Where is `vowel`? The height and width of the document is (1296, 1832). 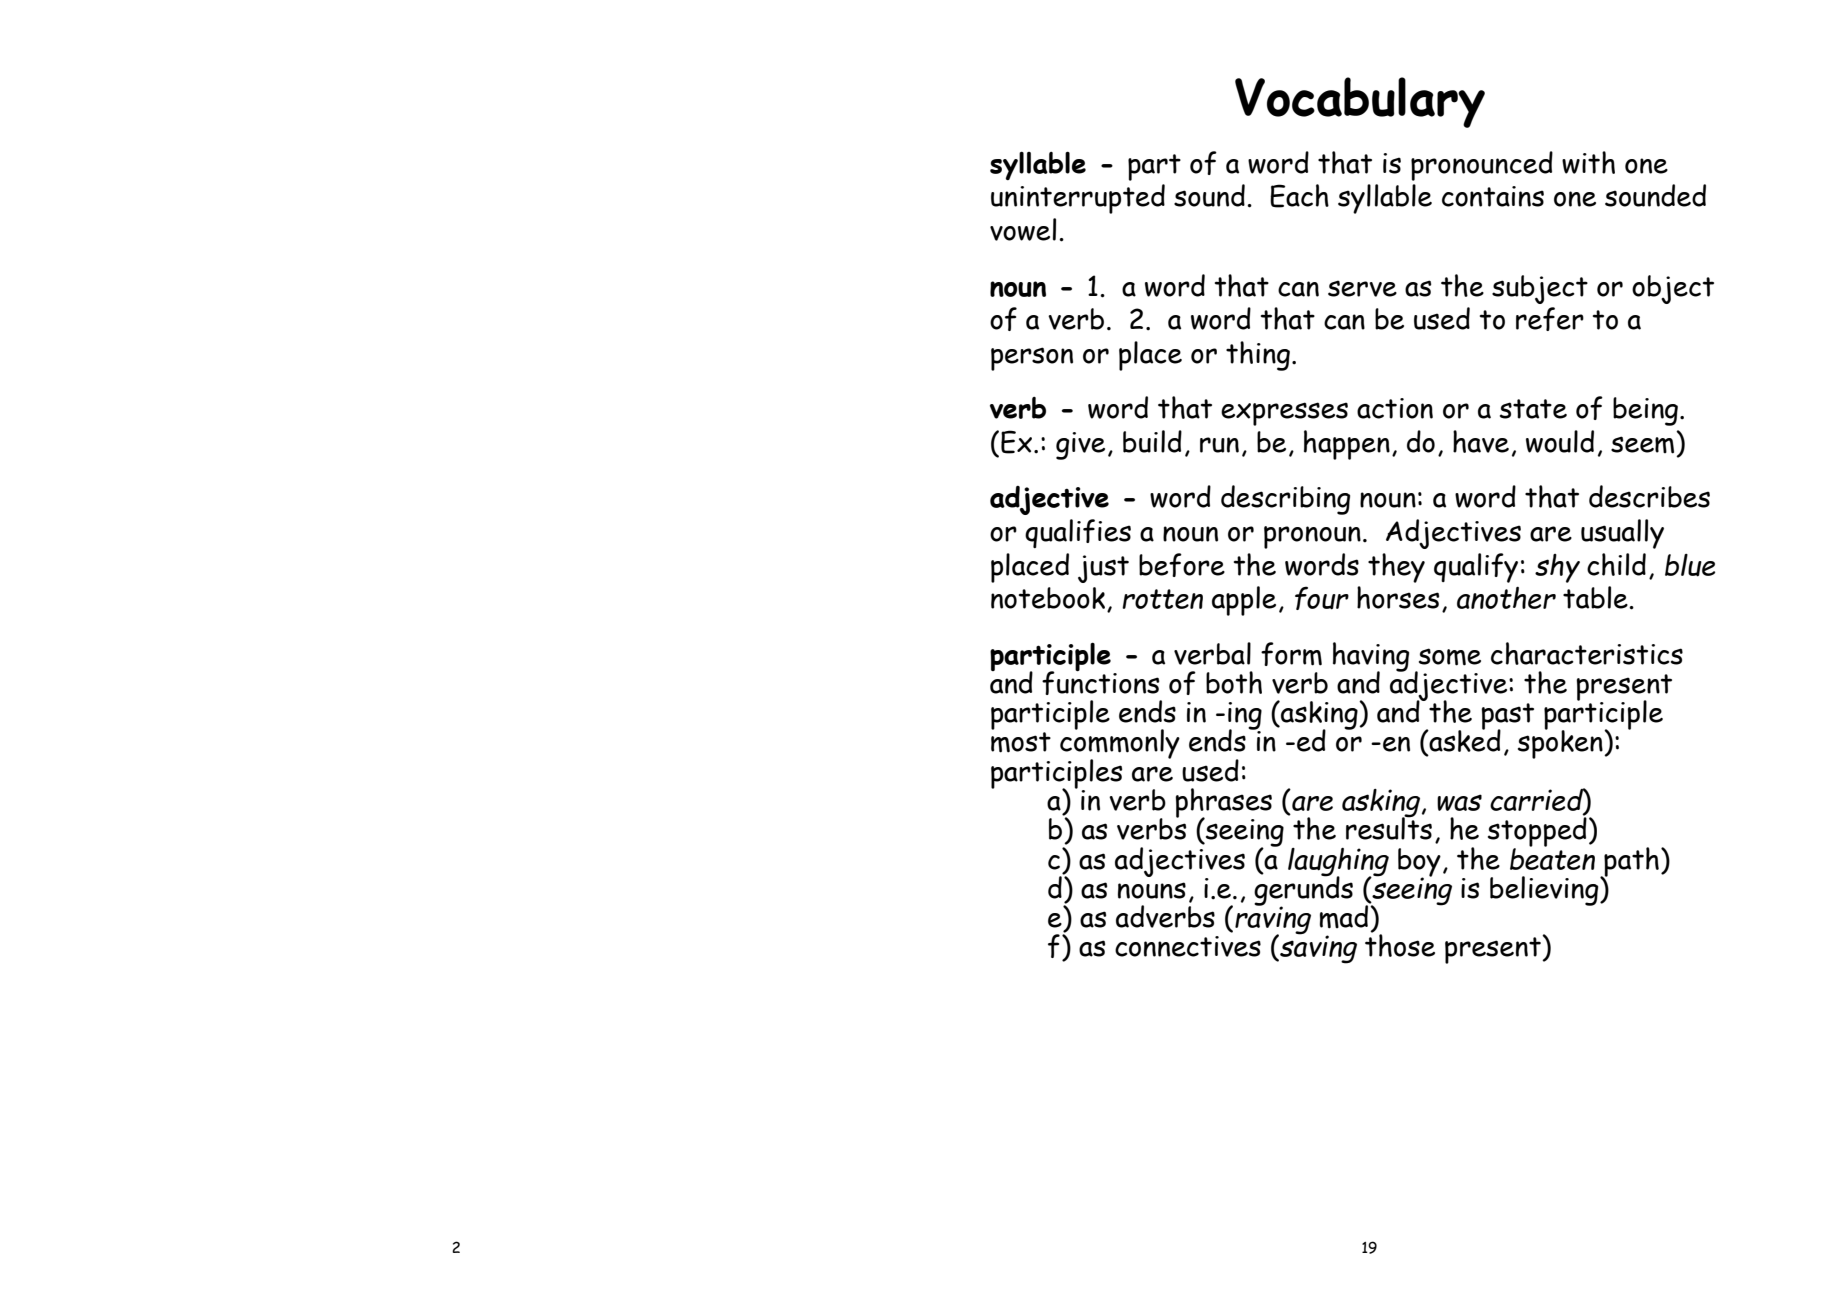 vowel is located at coordinates (1023, 229).
